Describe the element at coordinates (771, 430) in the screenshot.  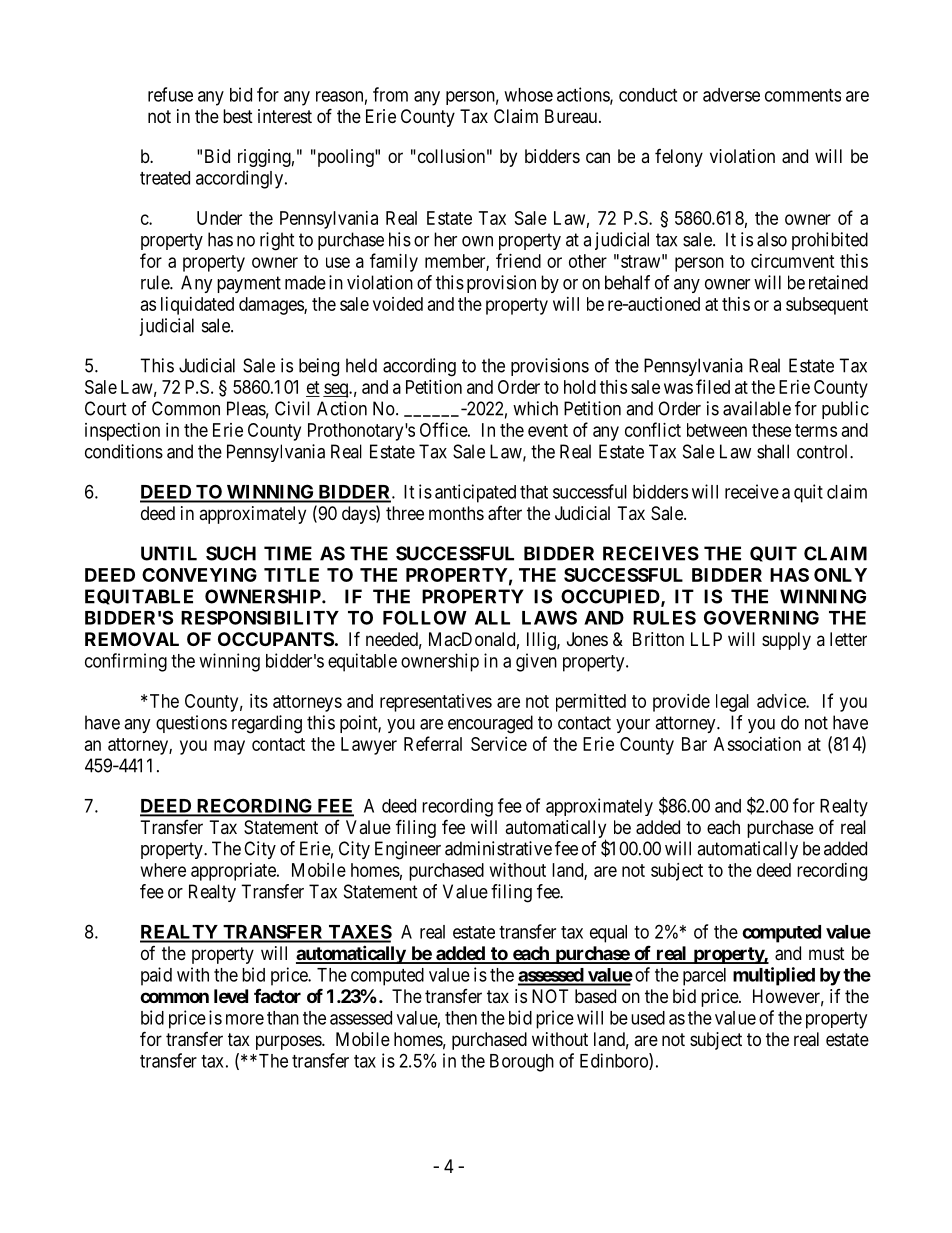
I see `these` at that location.
